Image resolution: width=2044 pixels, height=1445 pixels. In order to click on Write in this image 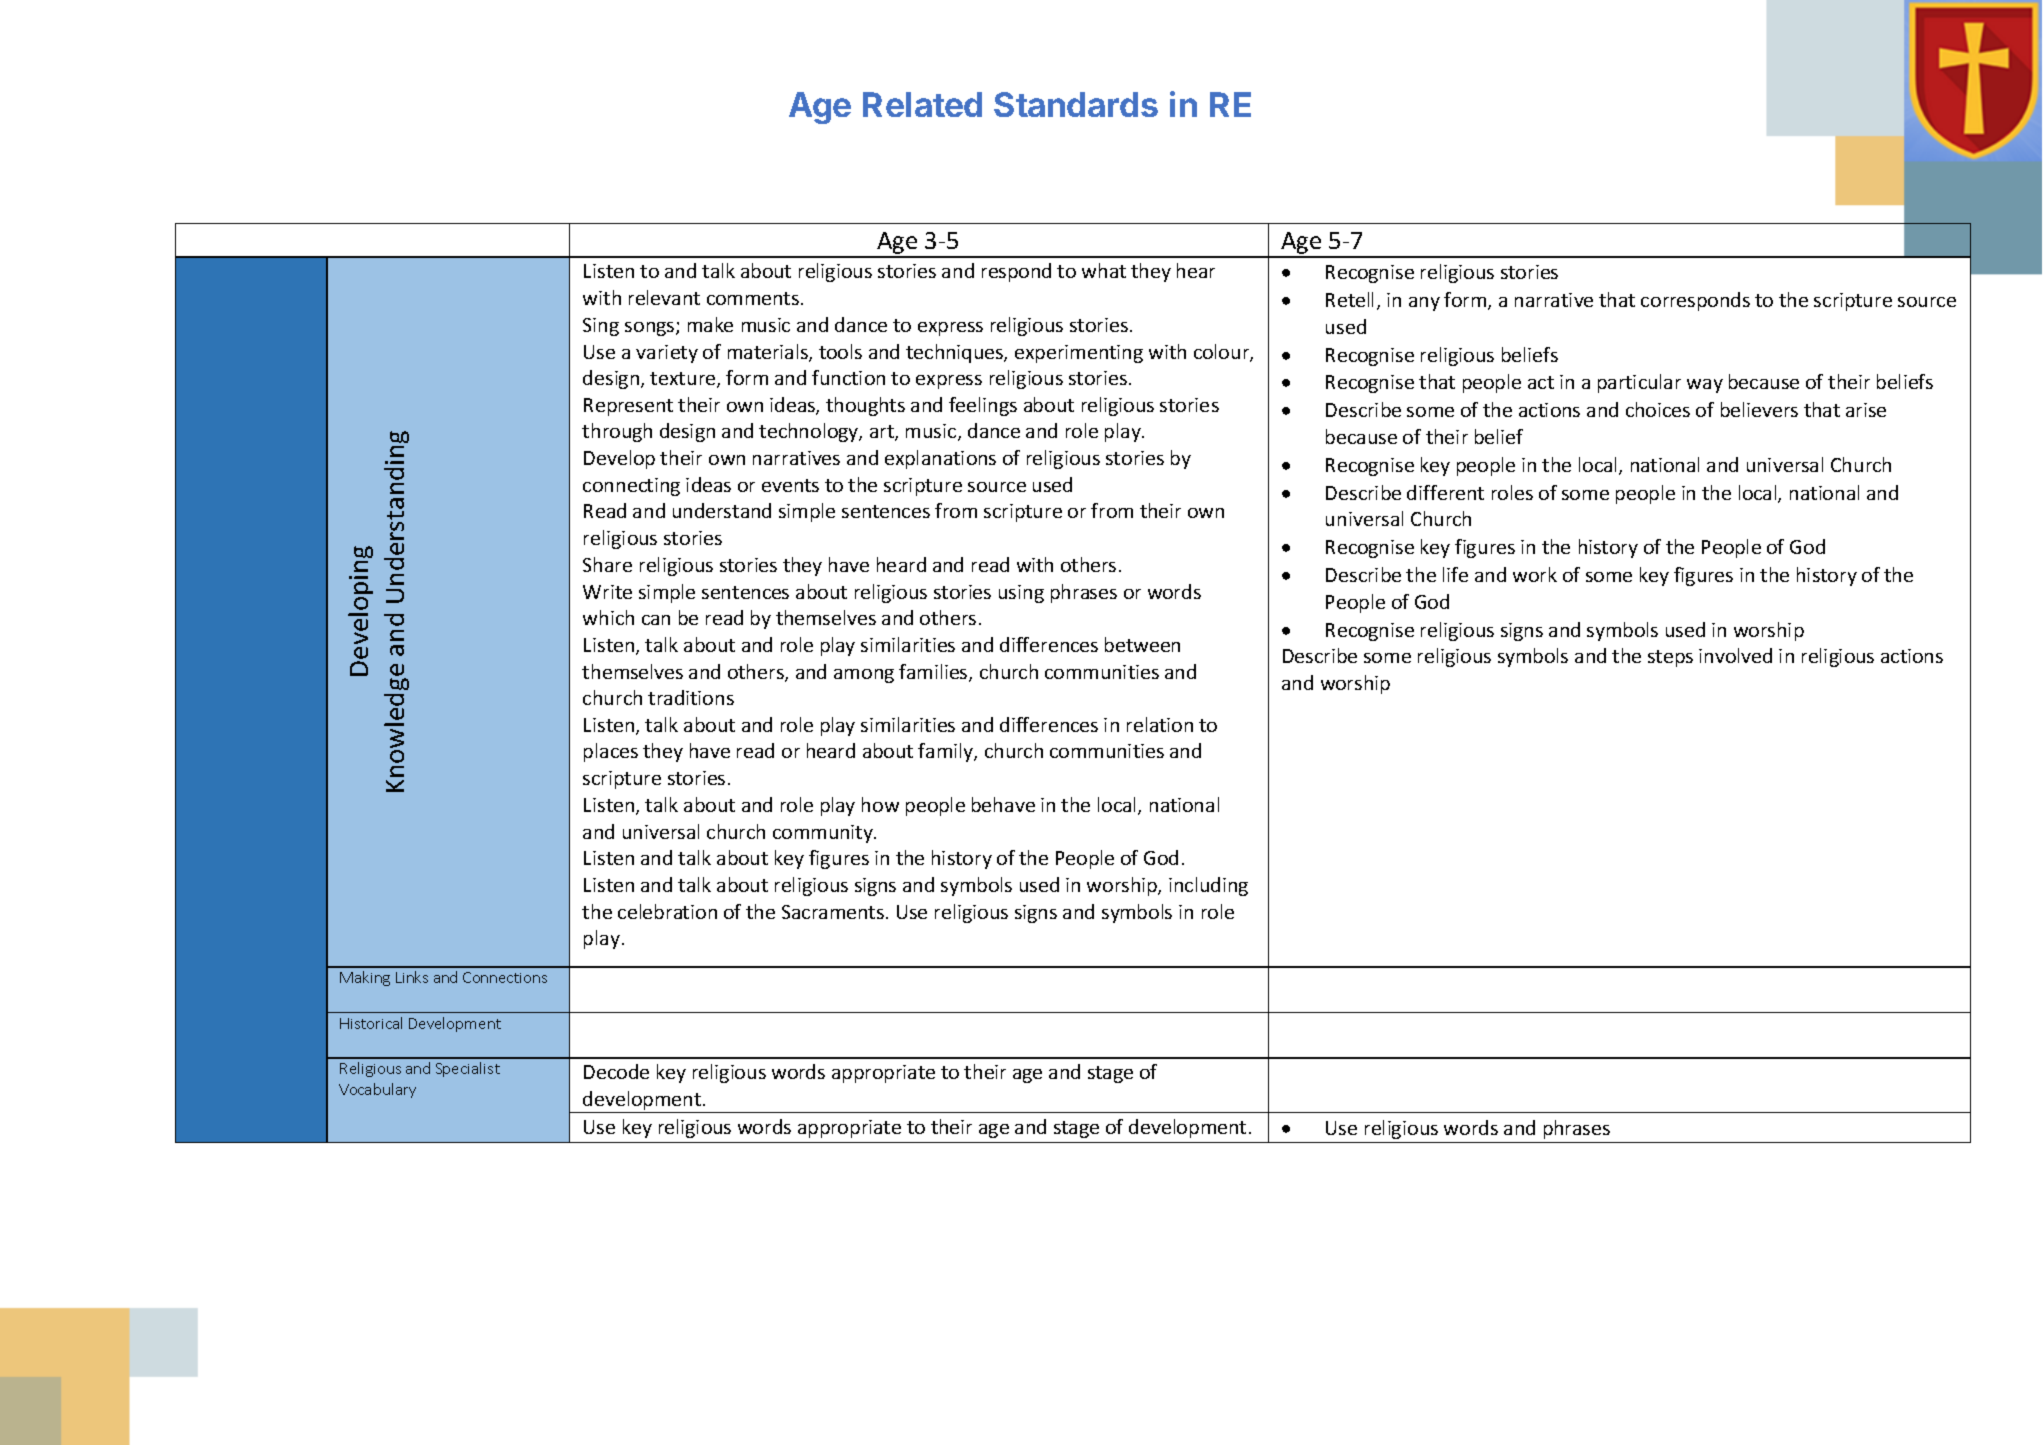, I will do `click(607, 592)`.
